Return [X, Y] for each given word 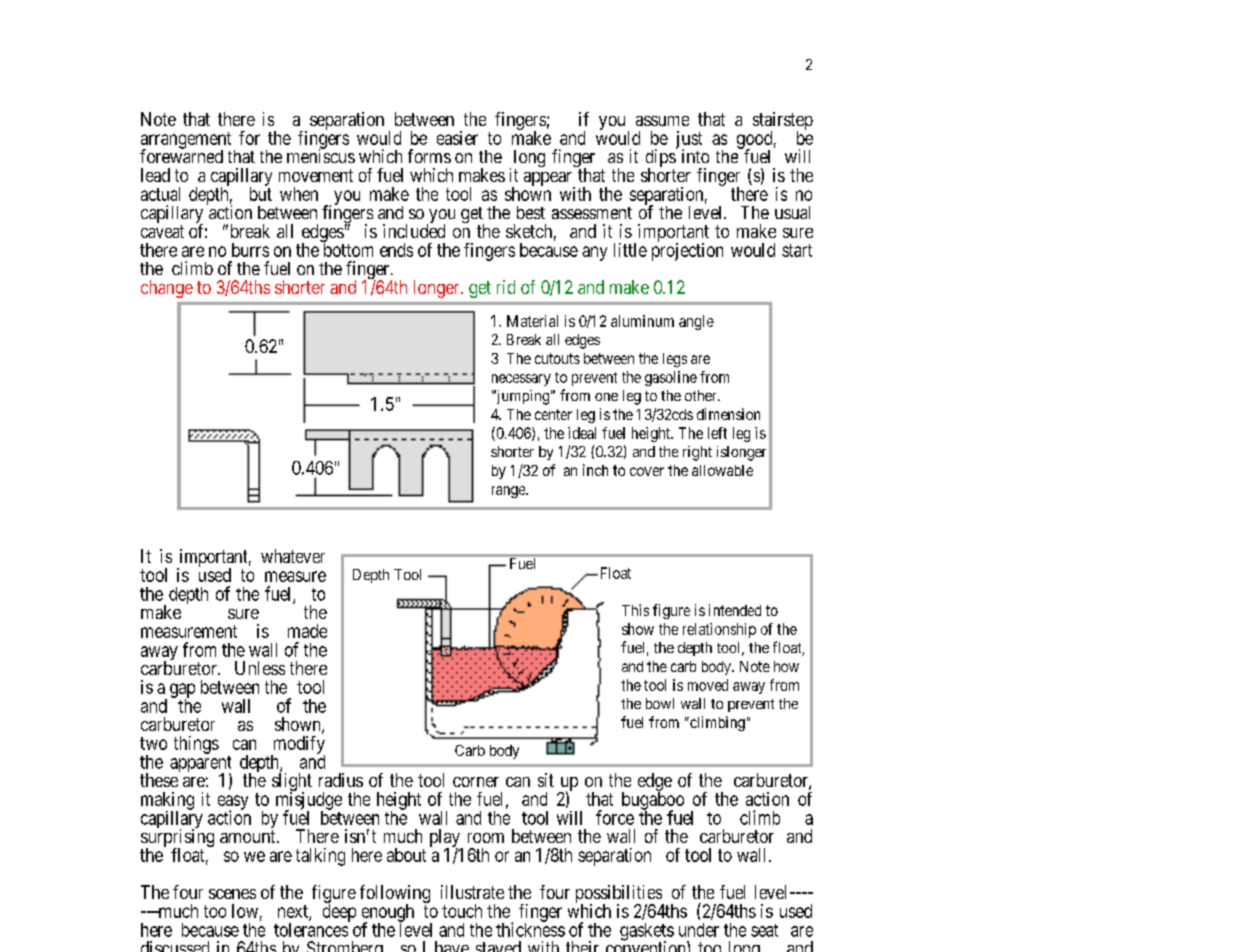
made [307, 631]
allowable [722, 470]
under [699, 930]
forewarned [181, 155]
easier [457, 138]
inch [595, 470]
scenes [232, 894]
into [695, 156]
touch [462, 911]
